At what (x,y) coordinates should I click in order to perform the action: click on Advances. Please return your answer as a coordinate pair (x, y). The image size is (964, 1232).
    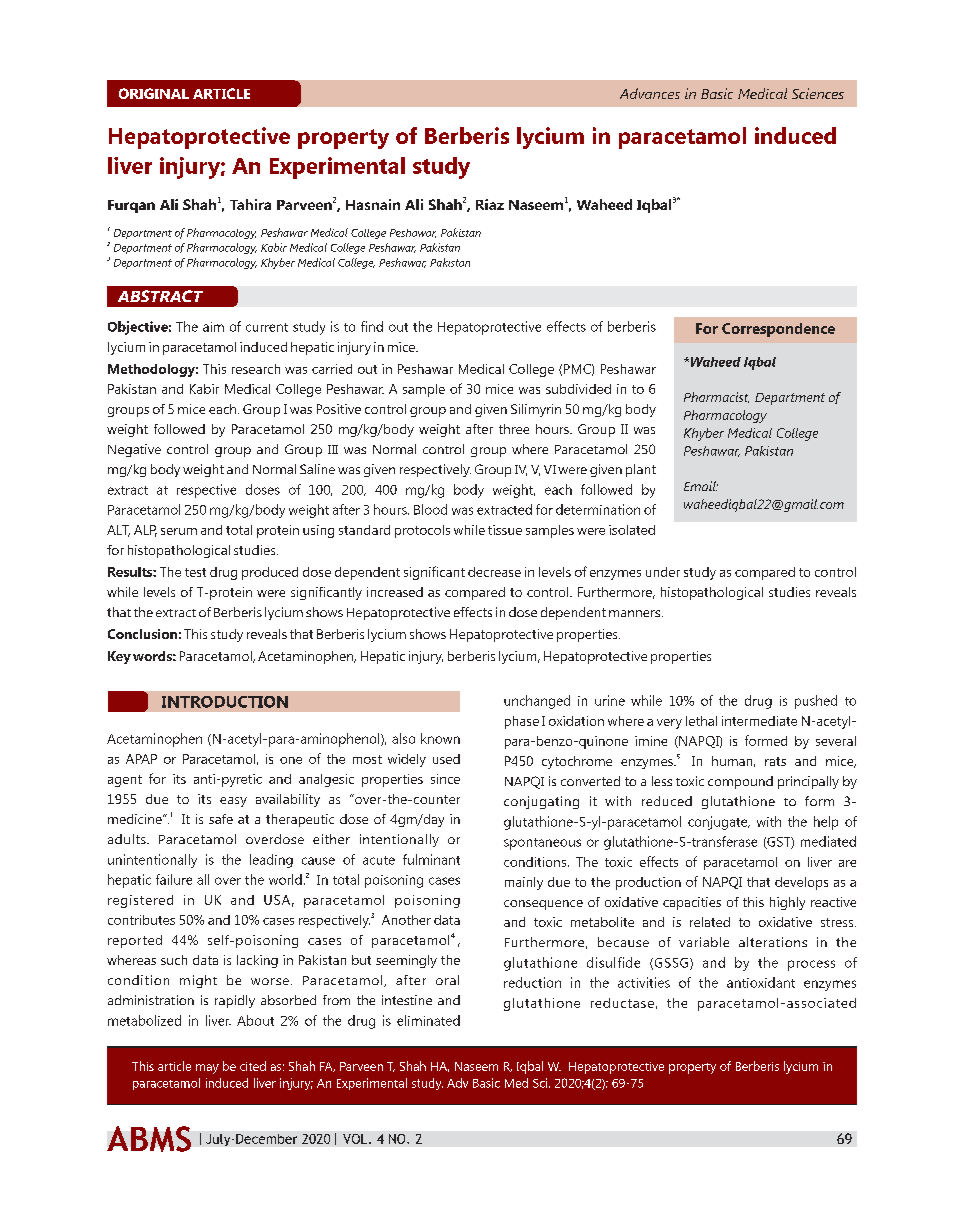
    Looking at the image, I should click on (650, 93).
